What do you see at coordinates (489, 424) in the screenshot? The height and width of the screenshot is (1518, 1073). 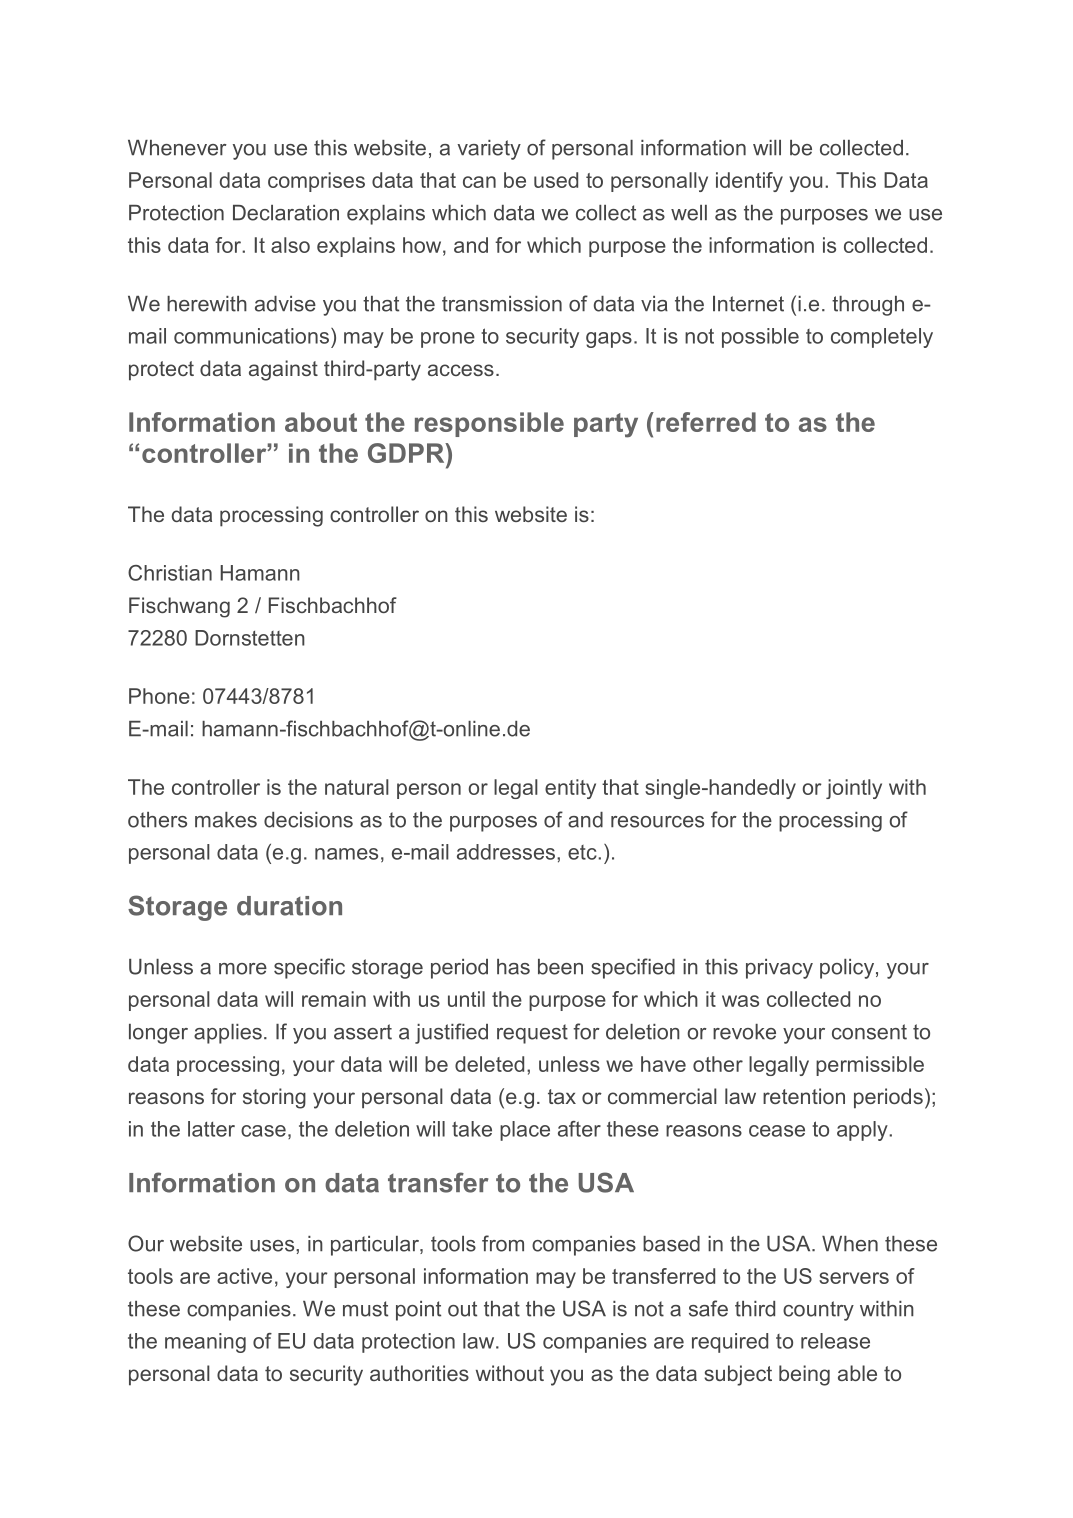 I see `responsible` at bounding box center [489, 424].
